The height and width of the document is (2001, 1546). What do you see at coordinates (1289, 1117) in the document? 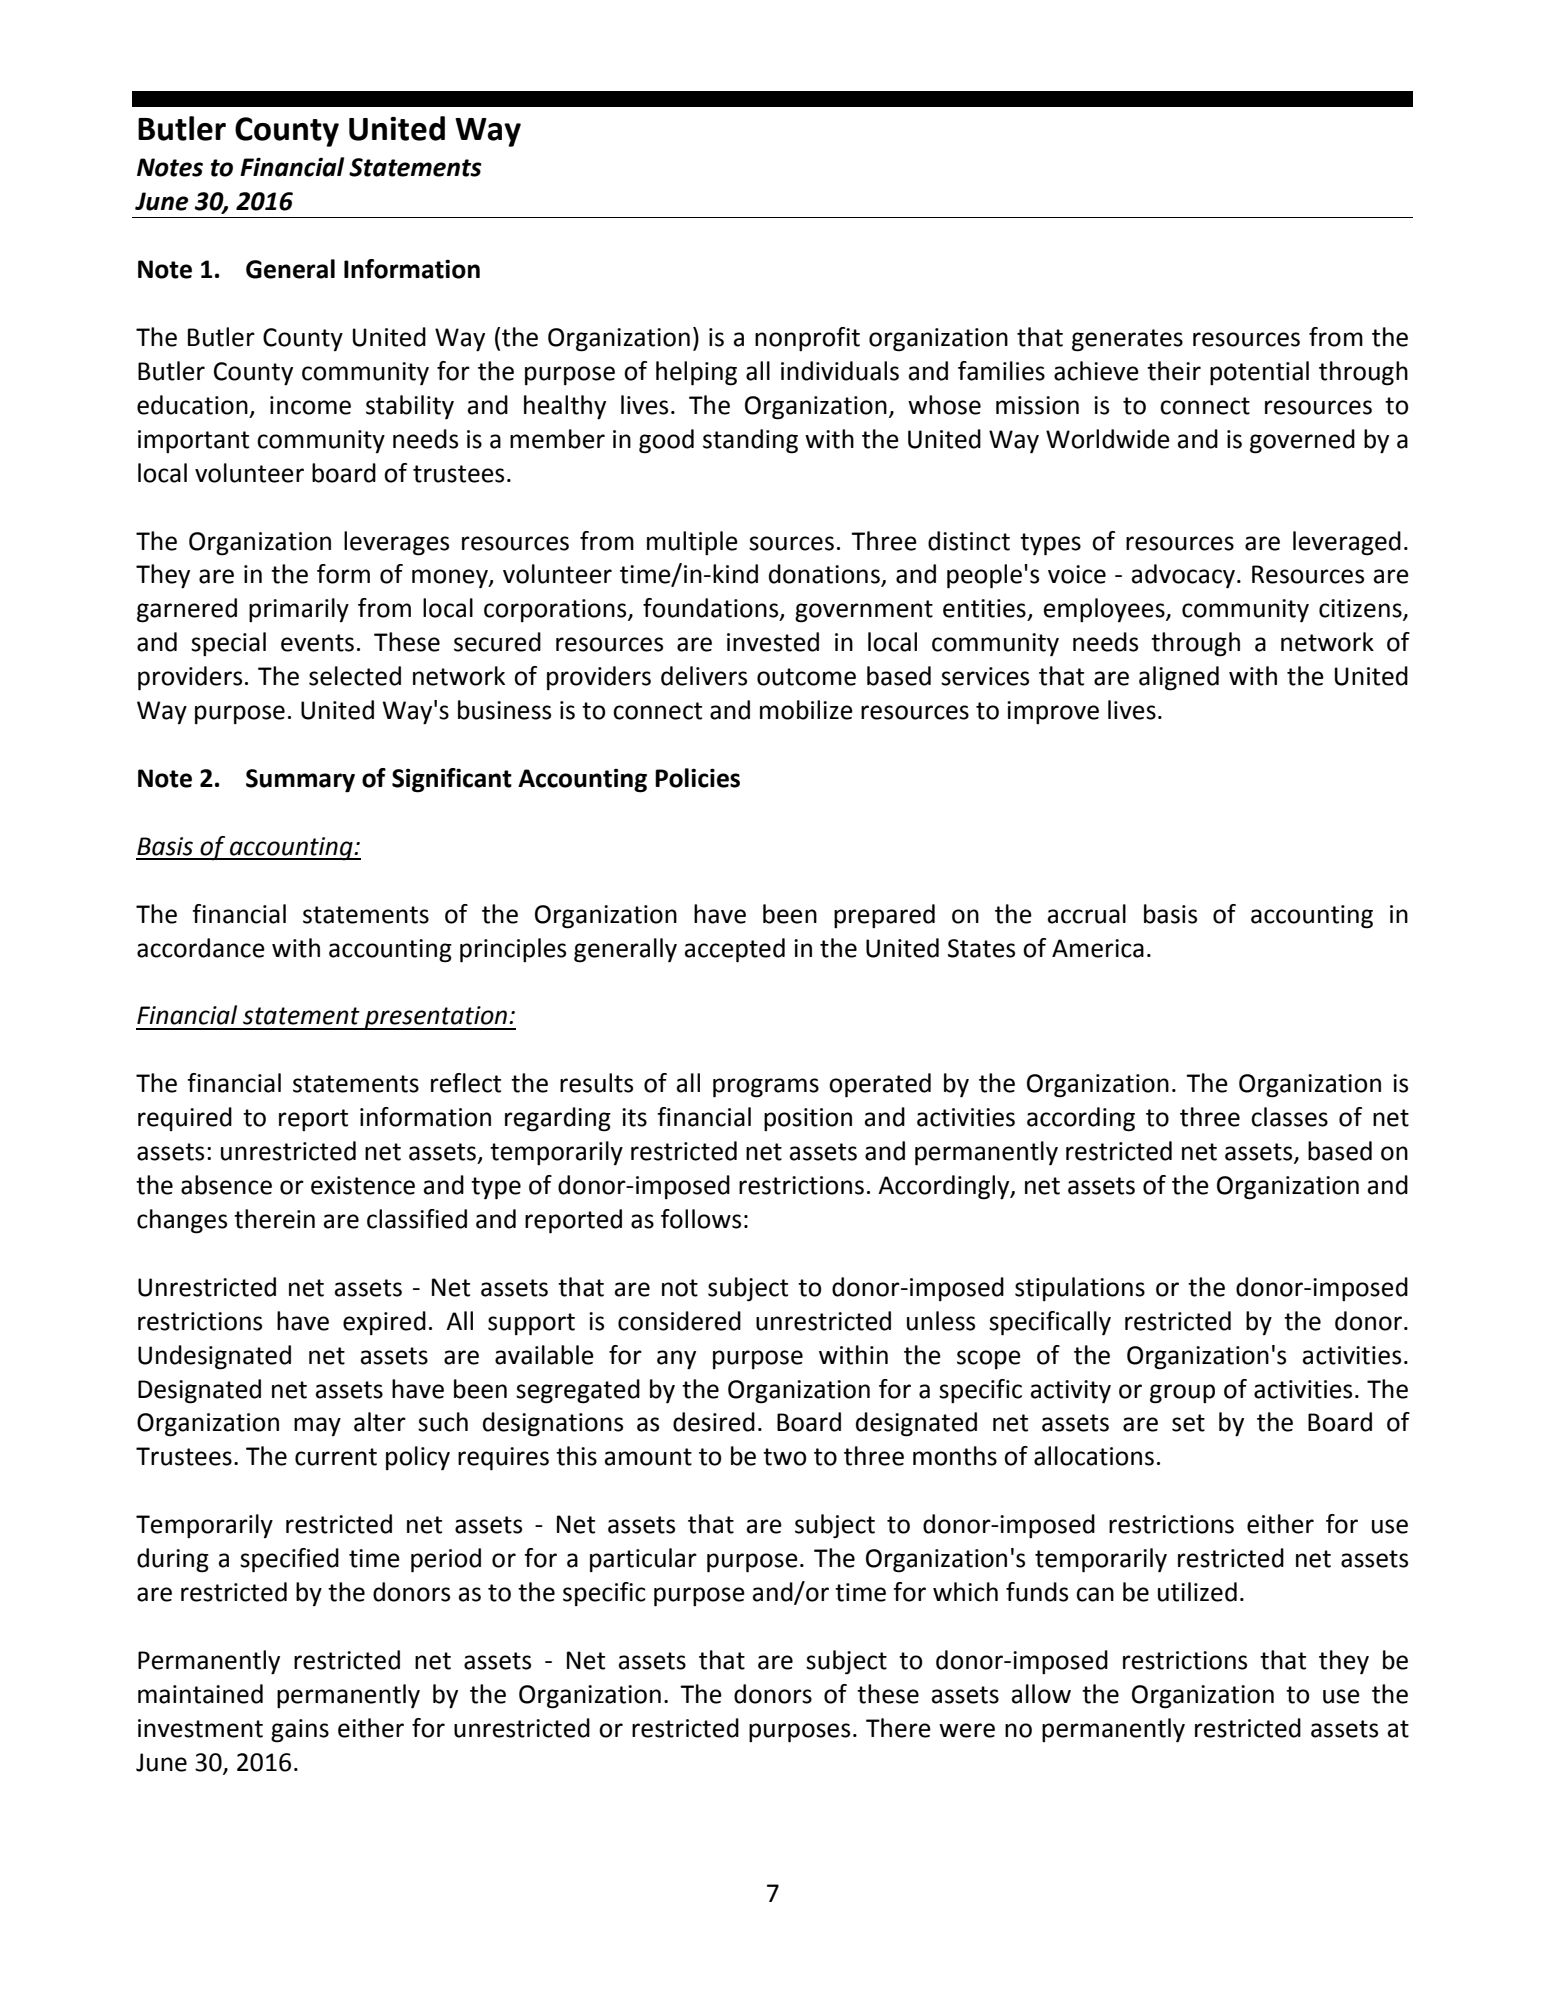
I see `classes` at bounding box center [1289, 1117].
